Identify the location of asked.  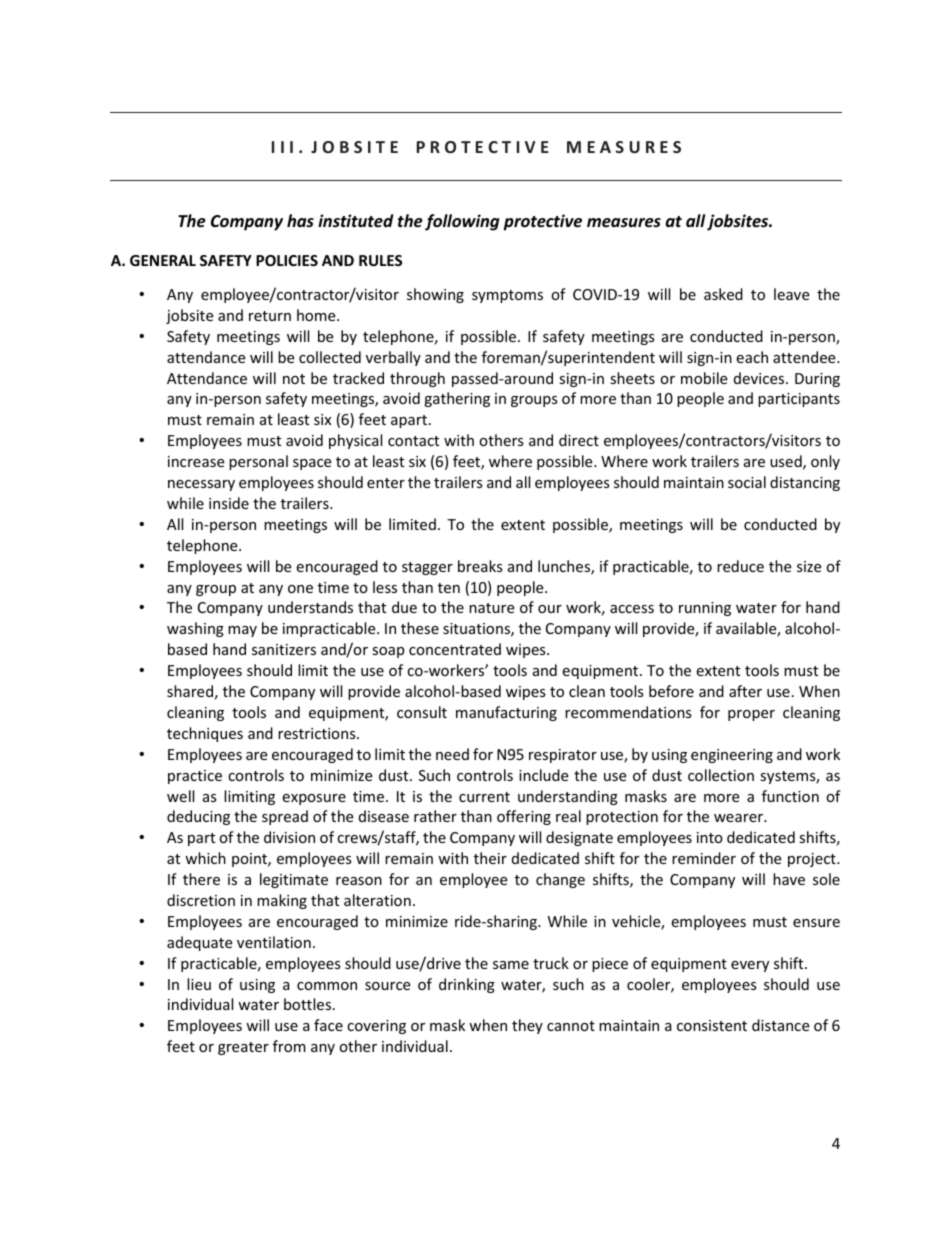
(723, 294).
